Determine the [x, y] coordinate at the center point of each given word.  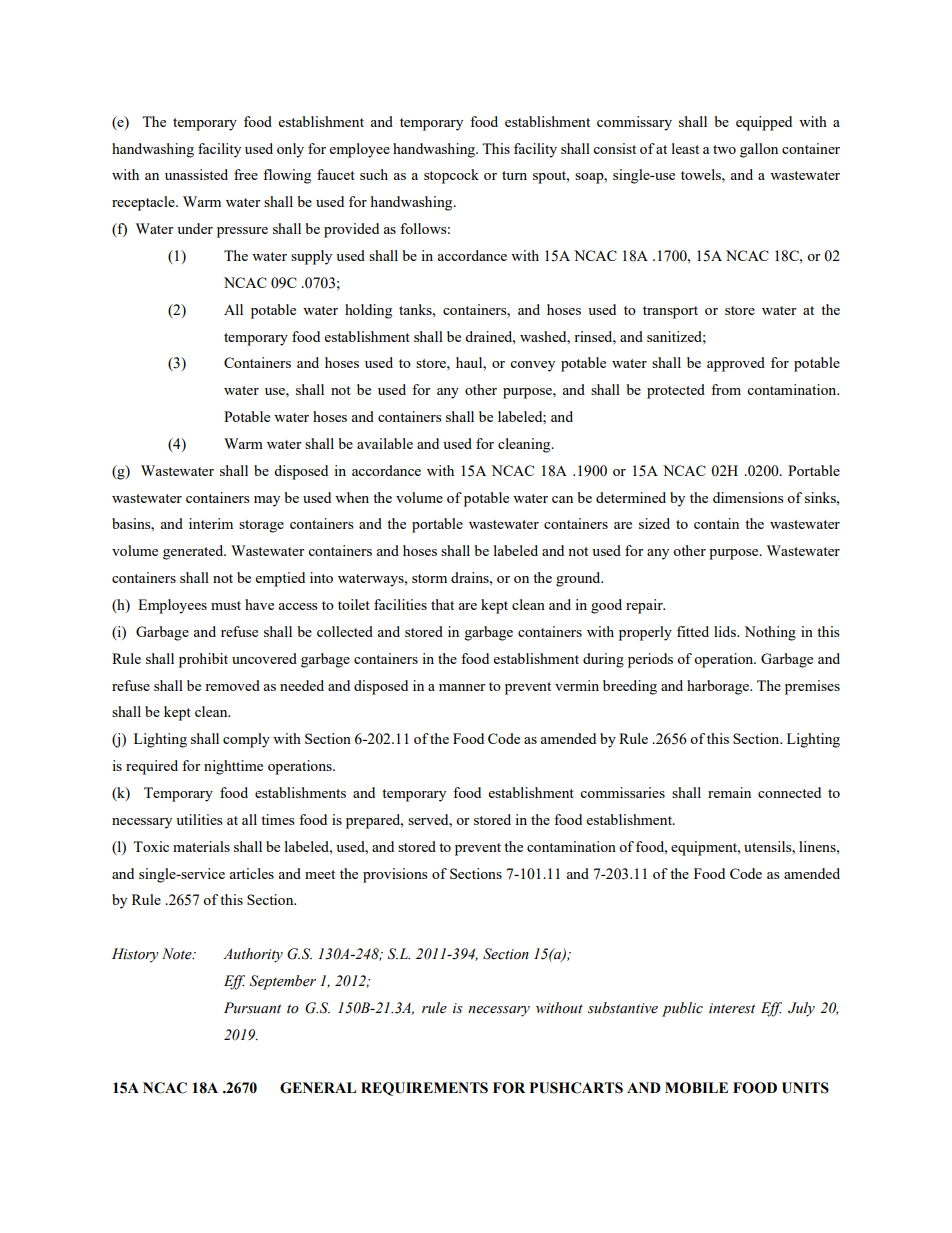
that [442, 604]
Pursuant [252, 1008]
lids [726, 631]
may [267, 501]
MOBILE [696, 1088]
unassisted [196, 174]
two [724, 149]
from [726, 389]
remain [729, 792]
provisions [395, 875]
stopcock [451, 176]
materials [201, 846]
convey [532, 366]
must [226, 605]
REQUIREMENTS [424, 1089]
